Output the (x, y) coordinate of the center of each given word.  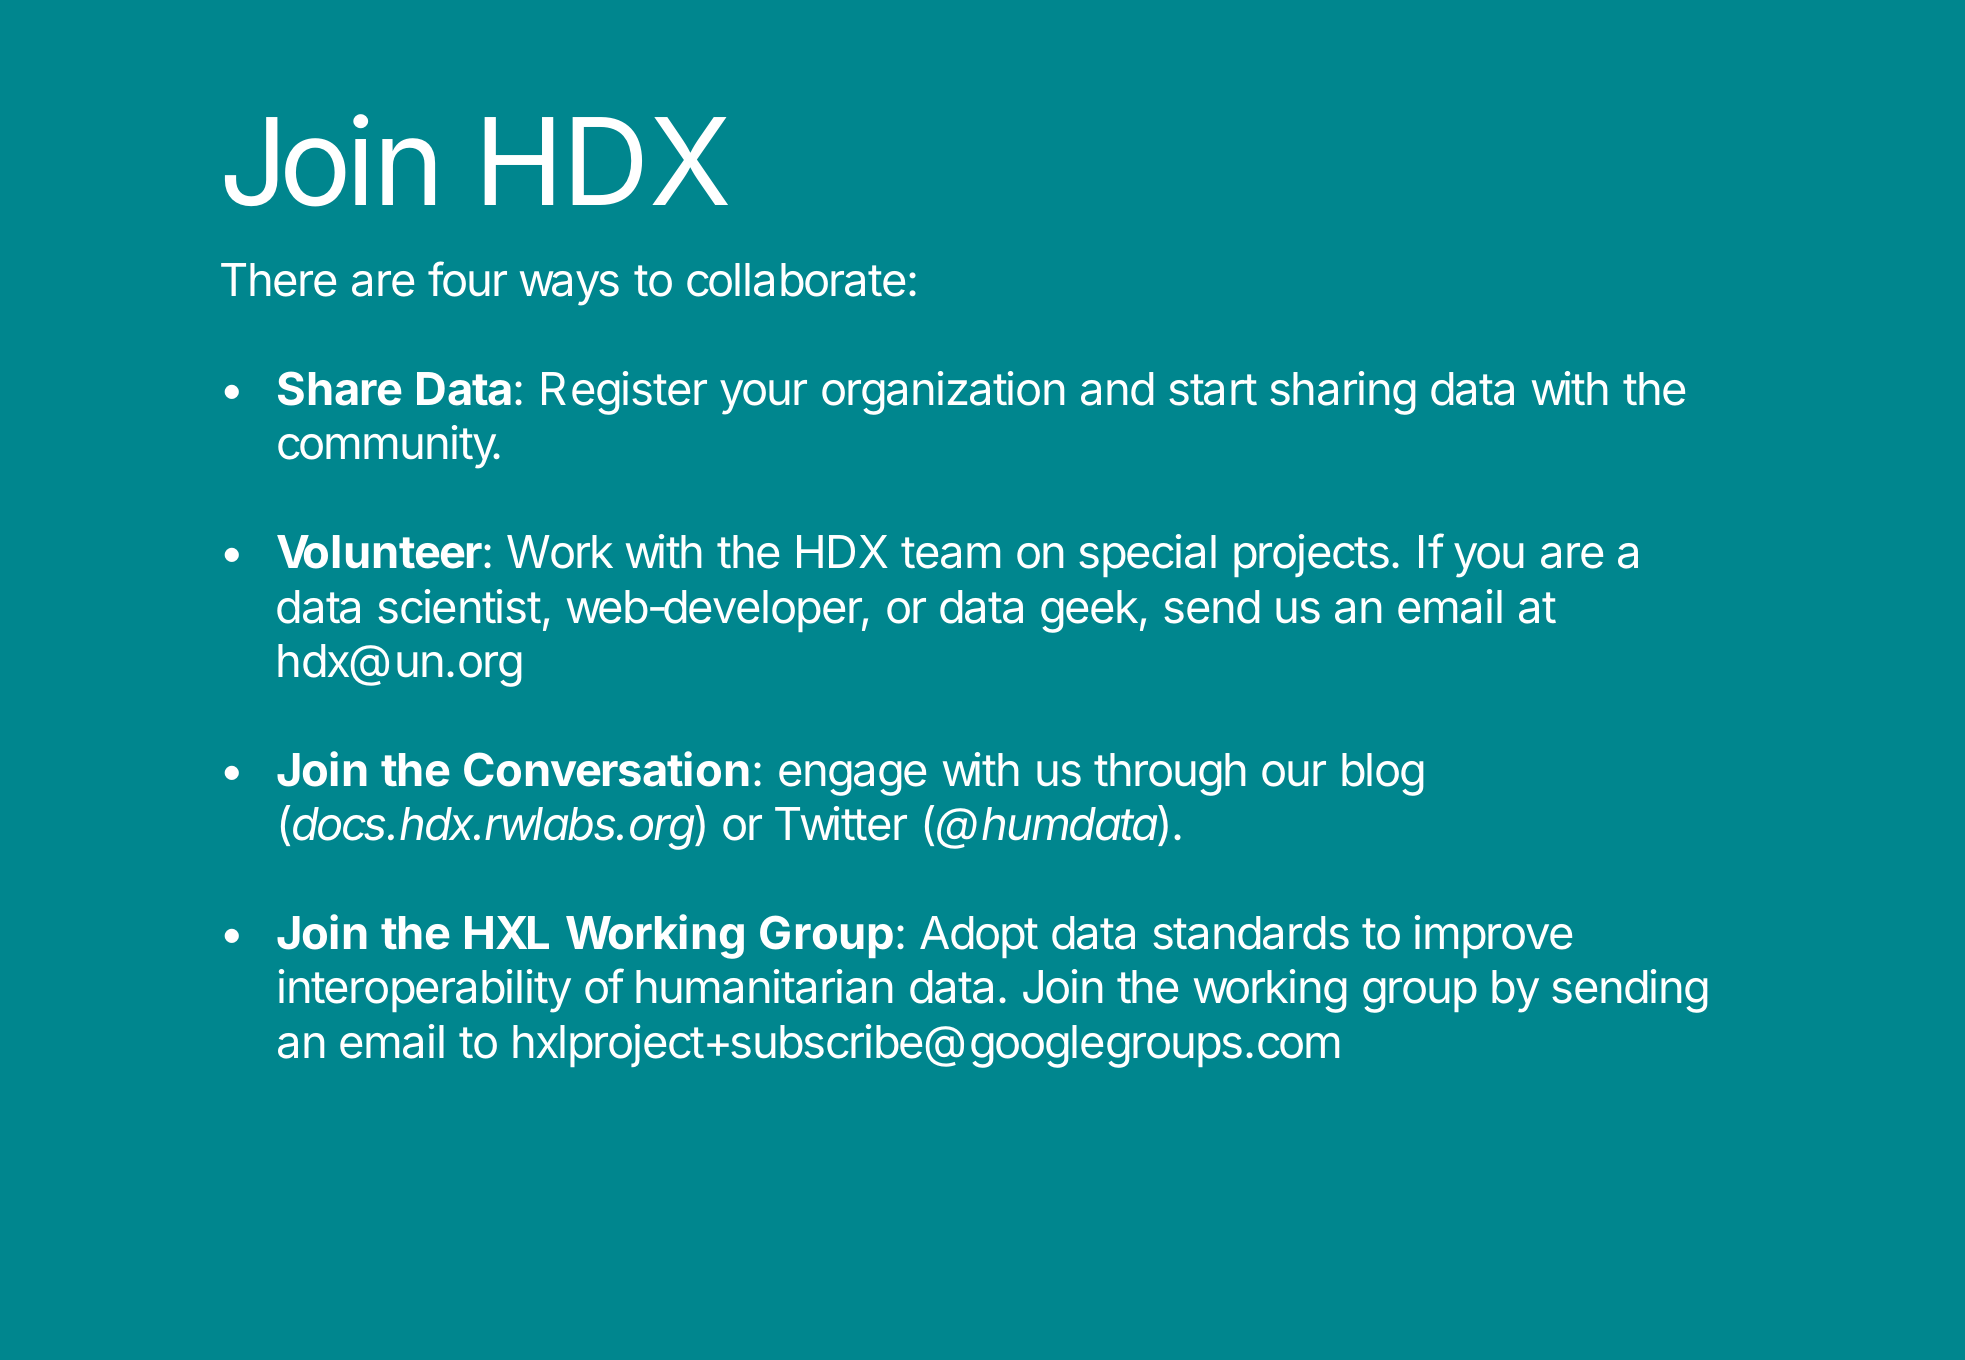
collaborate (796, 280)
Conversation (606, 769)
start (1213, 390)
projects (1311, 555)
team (950, 553)
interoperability (425, 991)
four (467, 279)
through (1170, 774)
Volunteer (379, 552)
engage (852, 778)
